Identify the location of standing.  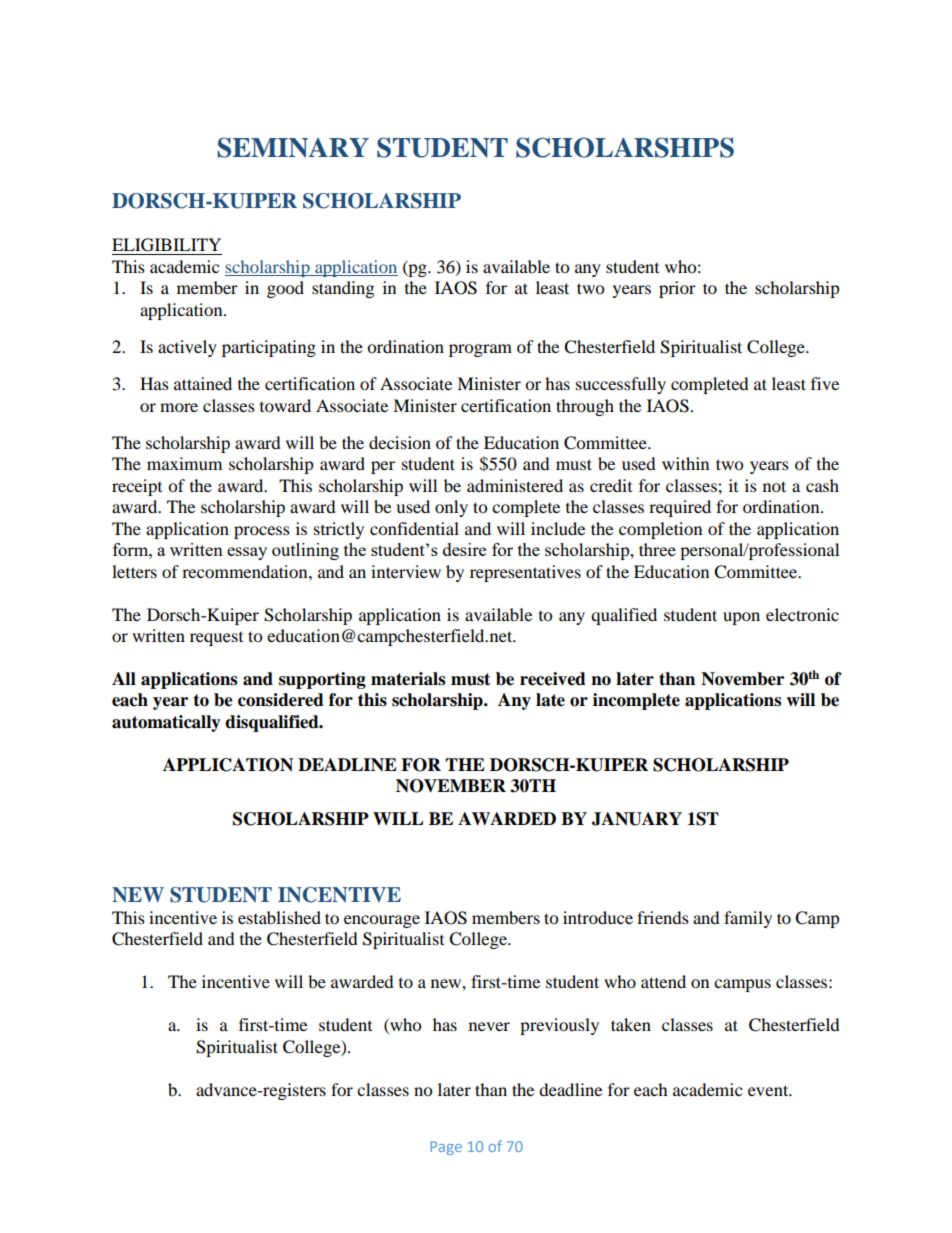
(343, 289).
